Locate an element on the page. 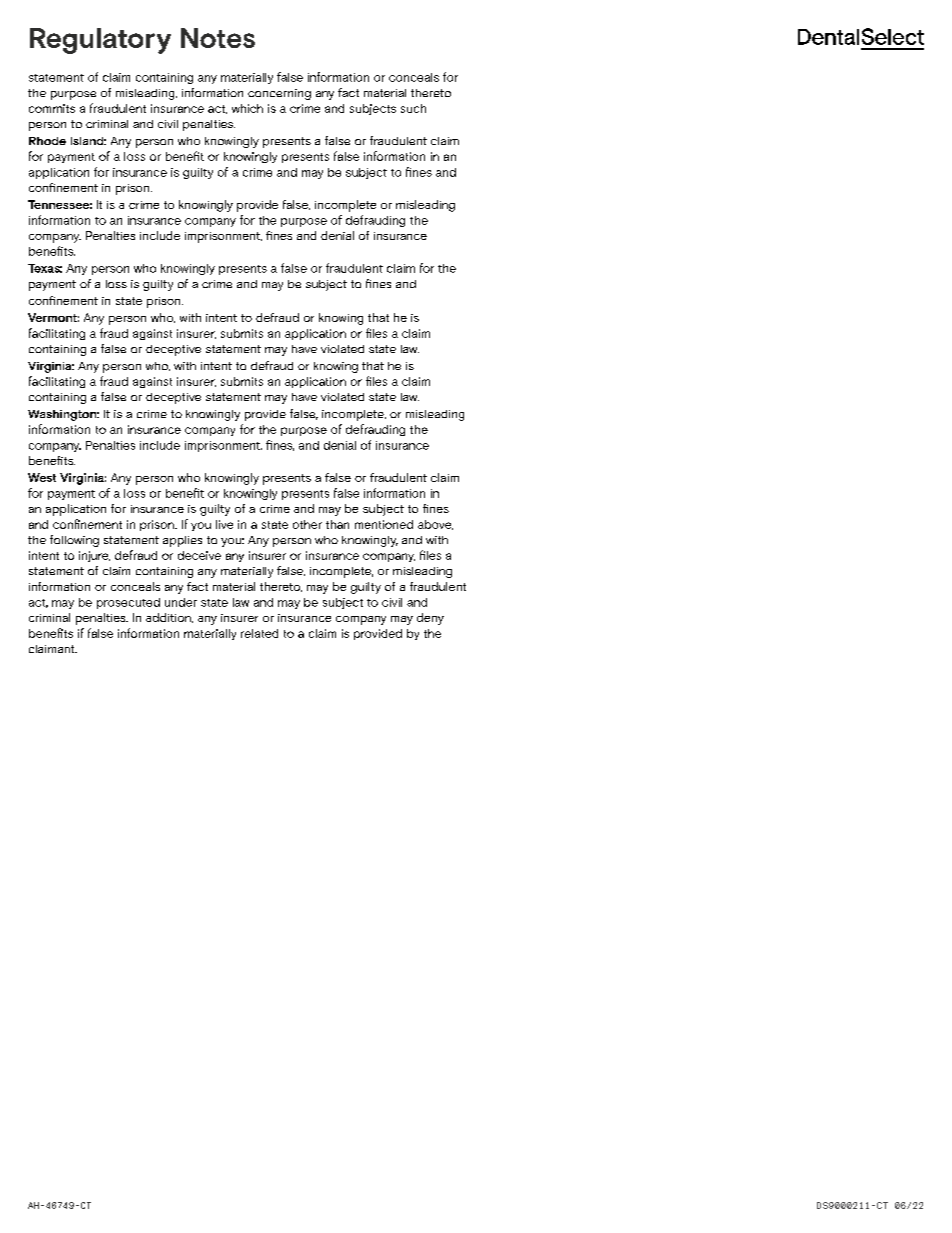  such is located at coordinates (413, 108).
